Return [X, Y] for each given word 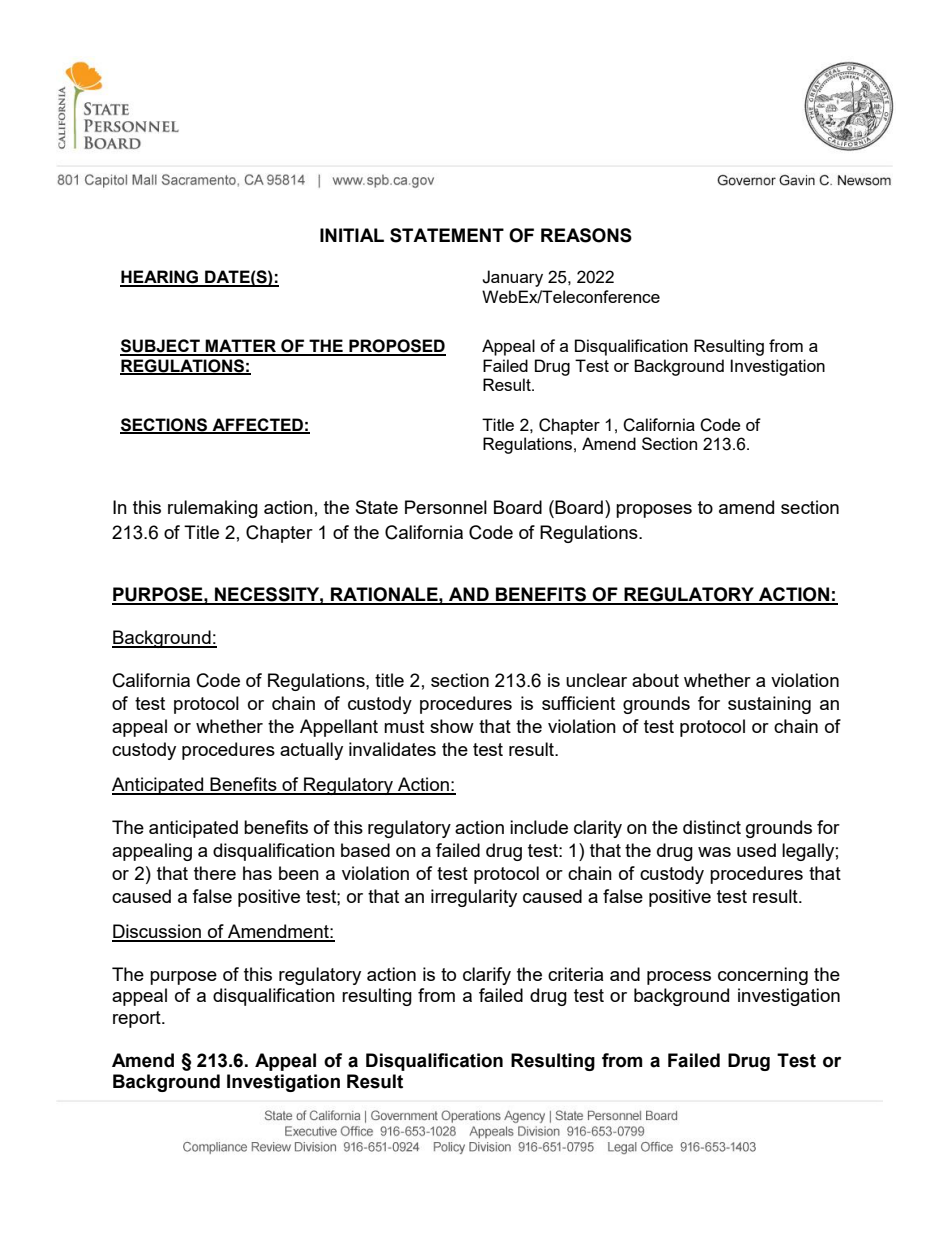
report [138, 1019]
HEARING [160, 278]
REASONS [586, 235]
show [452, 726]
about [655, 680]
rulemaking [213, 509]
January [512, 278]
